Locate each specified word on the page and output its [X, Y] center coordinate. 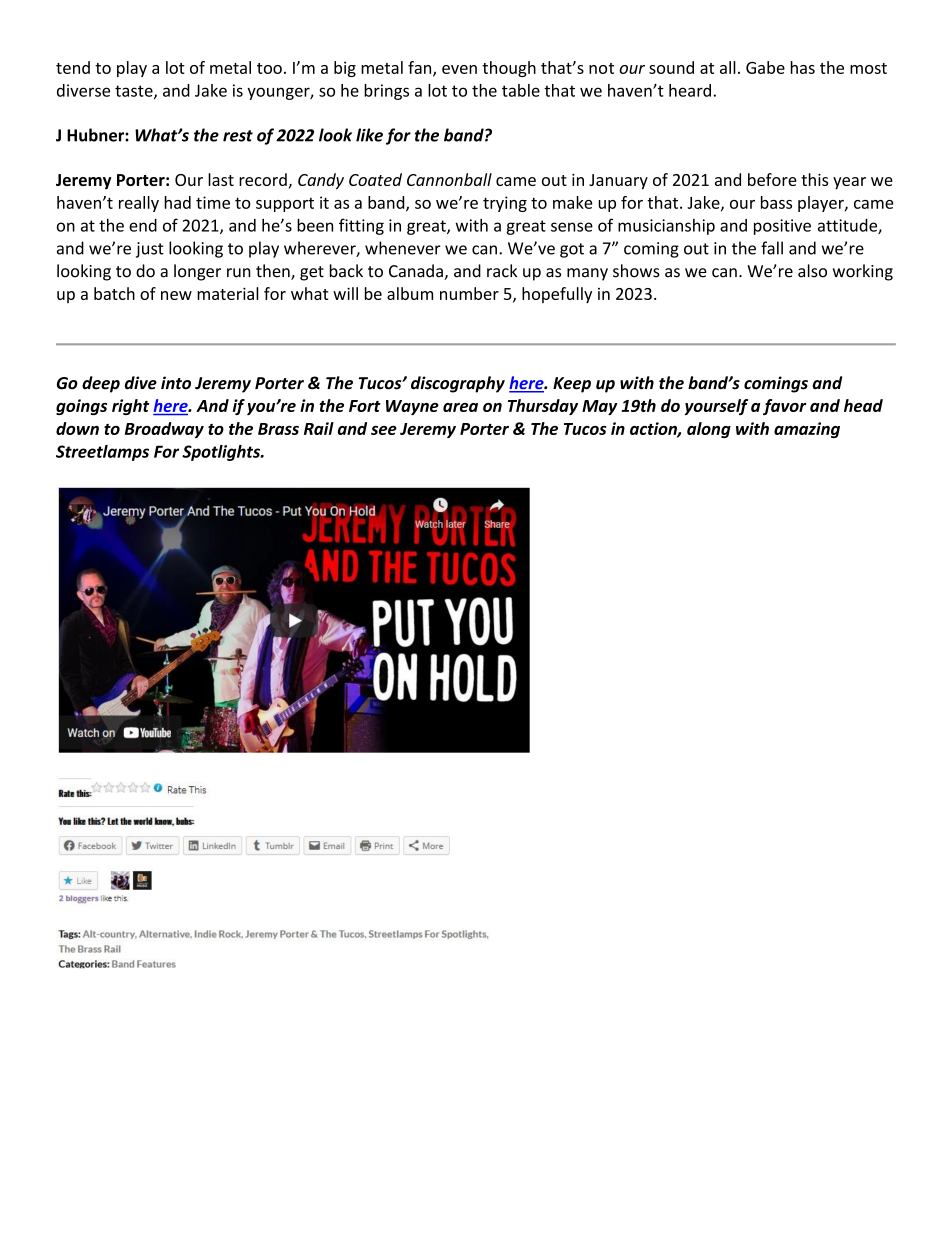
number [469, 293]
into [176, 383]
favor [784, 407]
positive [782, 227]
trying [505, 204]
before [772, 179]
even [459, 69]
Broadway [164, 430]
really [139, 204]
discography [458, 384]
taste [135, 92]
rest [238, 136]
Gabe [765, 67]
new [176, 295]
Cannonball [449, 179]
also [812, 271]
